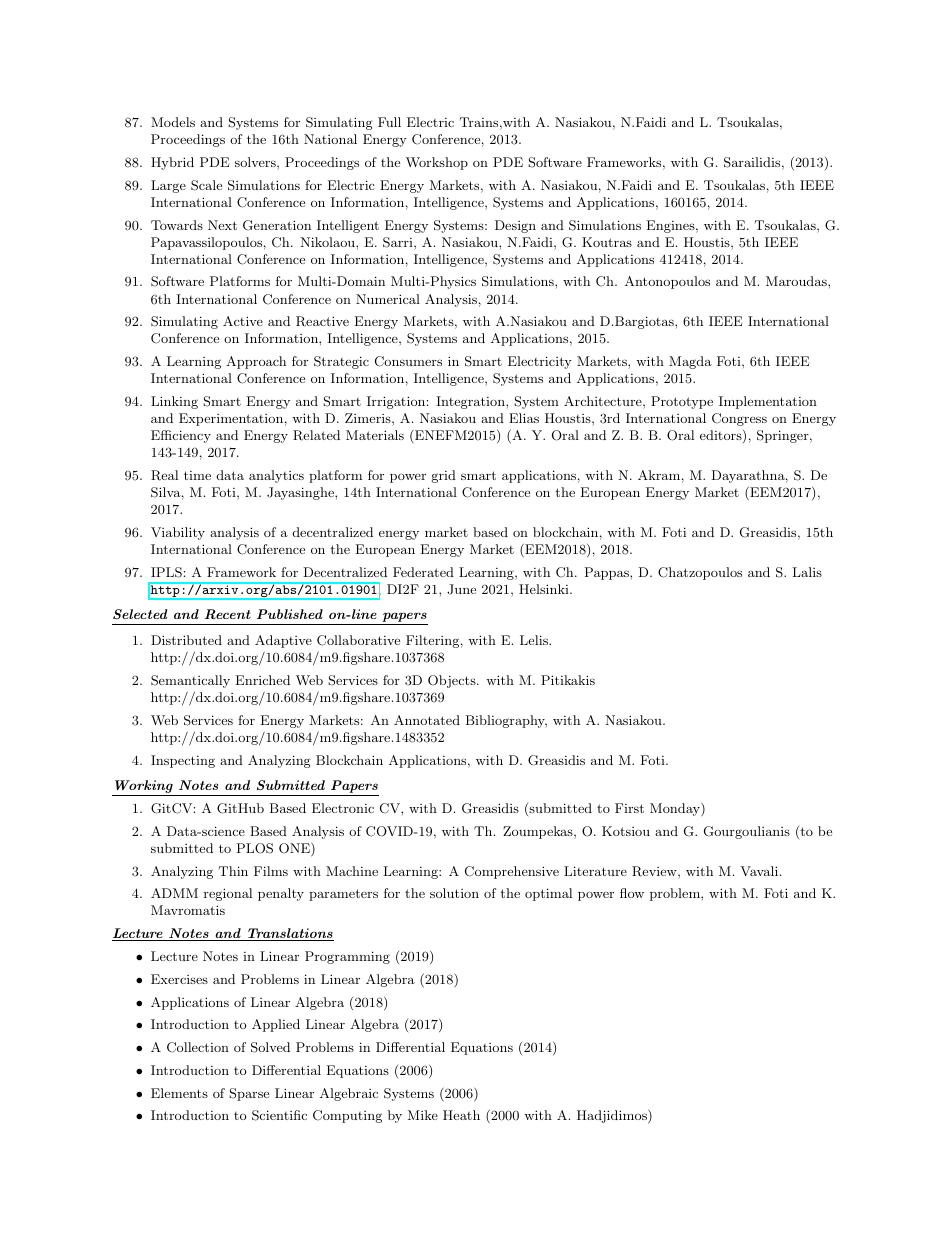 The image size is (952, 1233). Describe the element at coordinates (682, 402) in the screenshot. I see `Prototype` at that location.
